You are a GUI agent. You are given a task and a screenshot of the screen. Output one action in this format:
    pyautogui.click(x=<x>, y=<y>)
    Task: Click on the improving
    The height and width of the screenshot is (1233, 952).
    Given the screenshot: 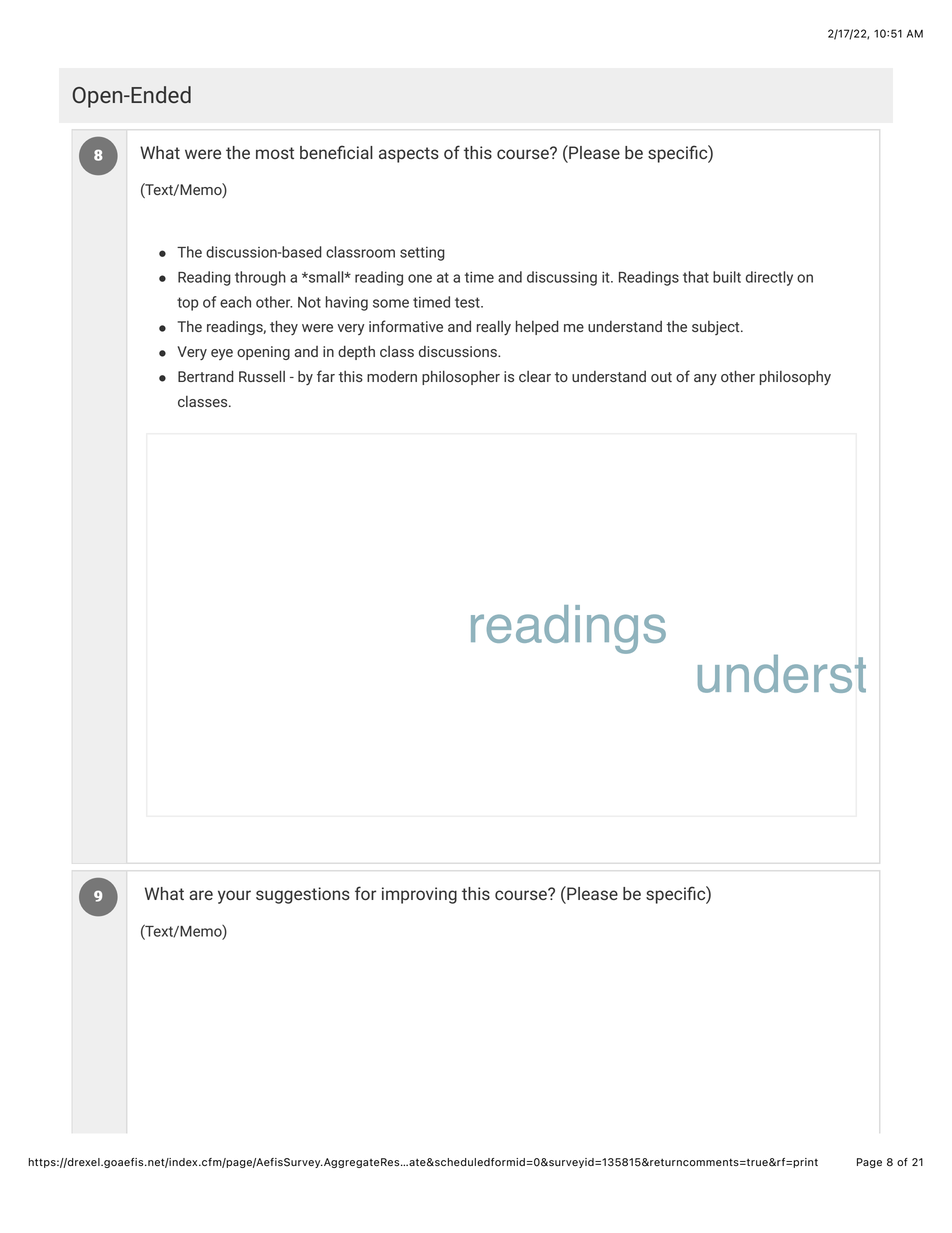 What is the action you would take?
    pyautogui.click(x=419, y=895)
